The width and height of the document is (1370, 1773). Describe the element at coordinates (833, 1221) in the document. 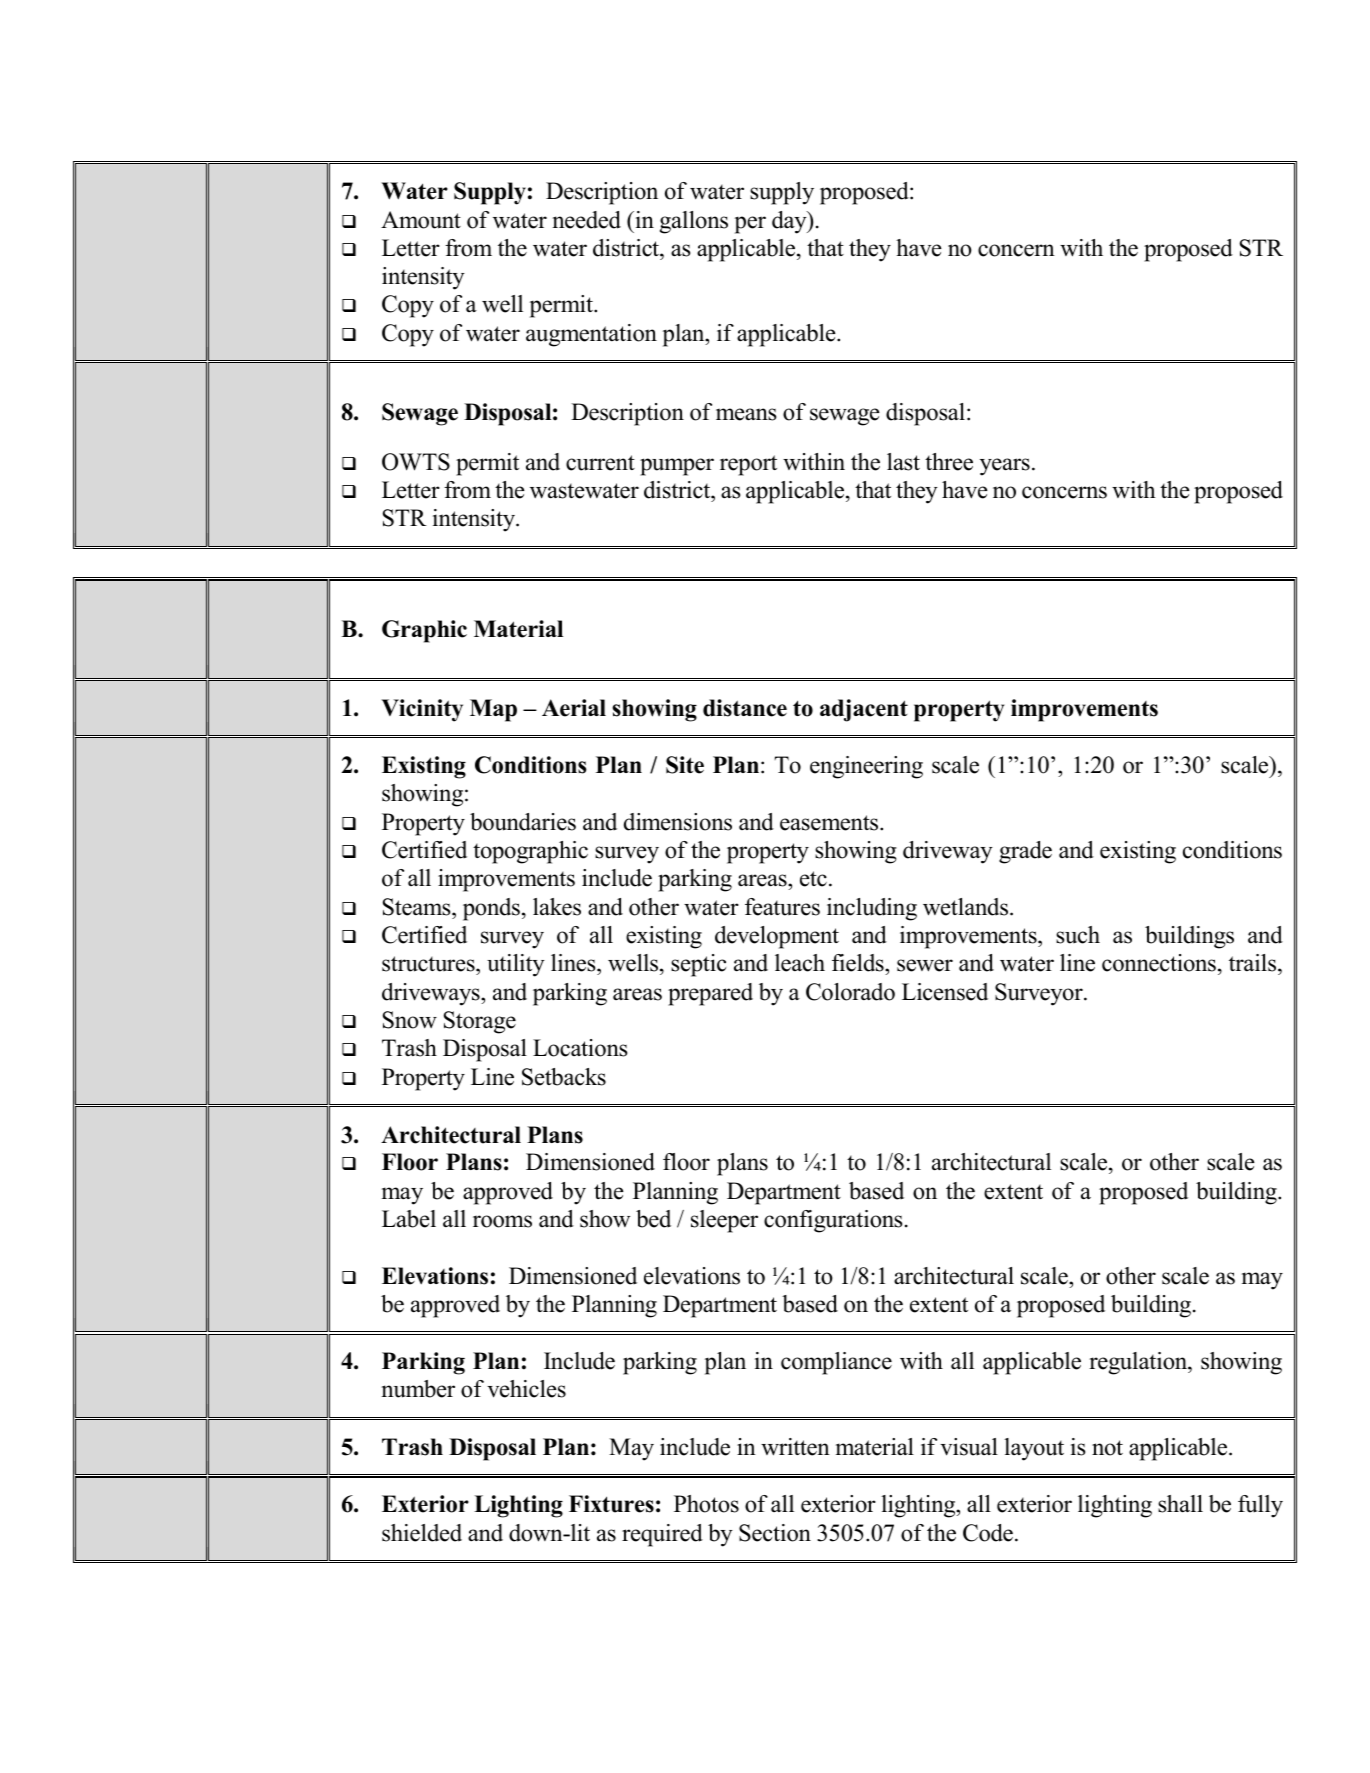

I see `configurations` at that location.
